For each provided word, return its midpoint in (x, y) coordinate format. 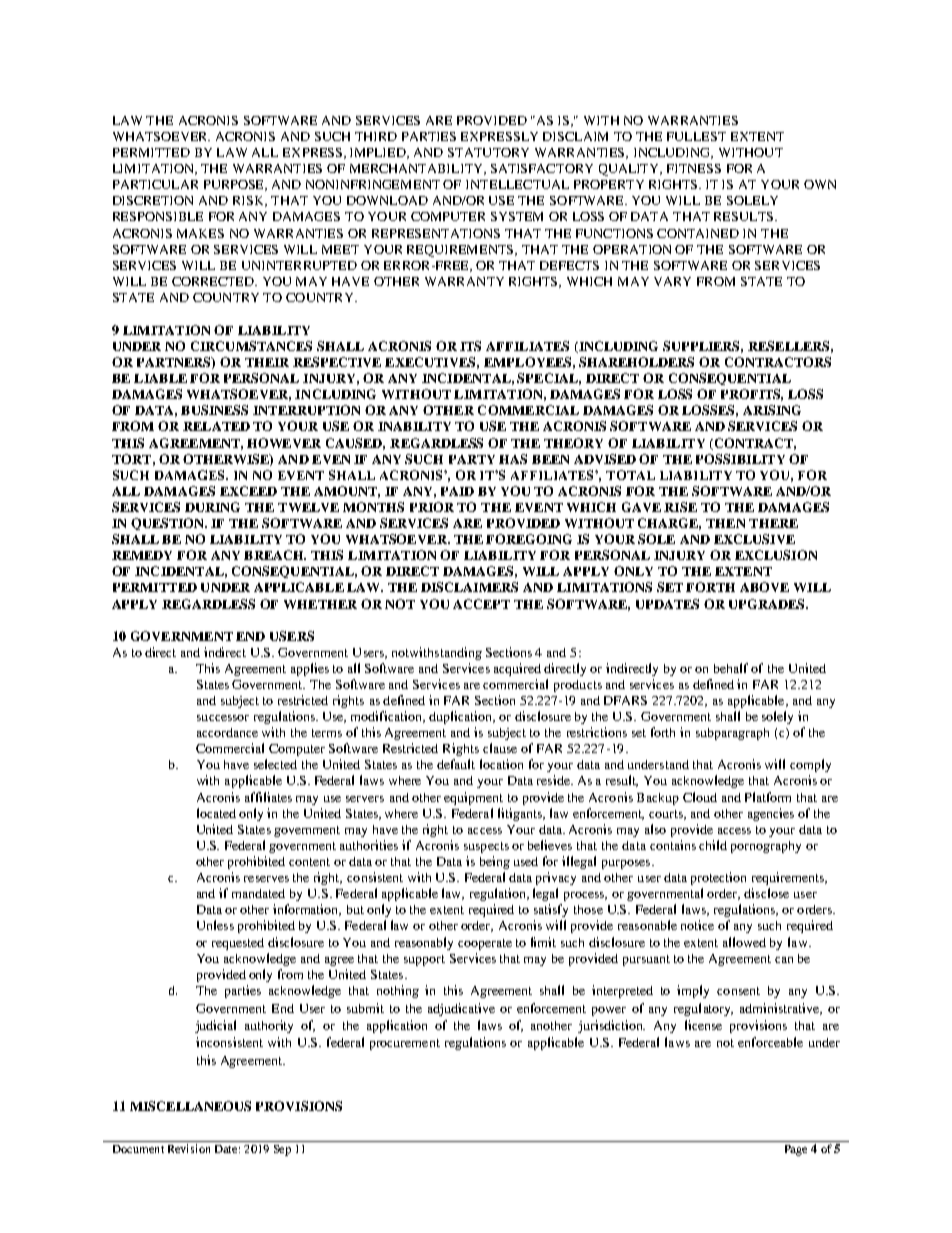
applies (310, 669)
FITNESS (694, 168)
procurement (405, 1044)
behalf (733, 668)
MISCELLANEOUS (190, 1106)
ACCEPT (481, 604)
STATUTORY (488, 152)
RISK (250, 201)
